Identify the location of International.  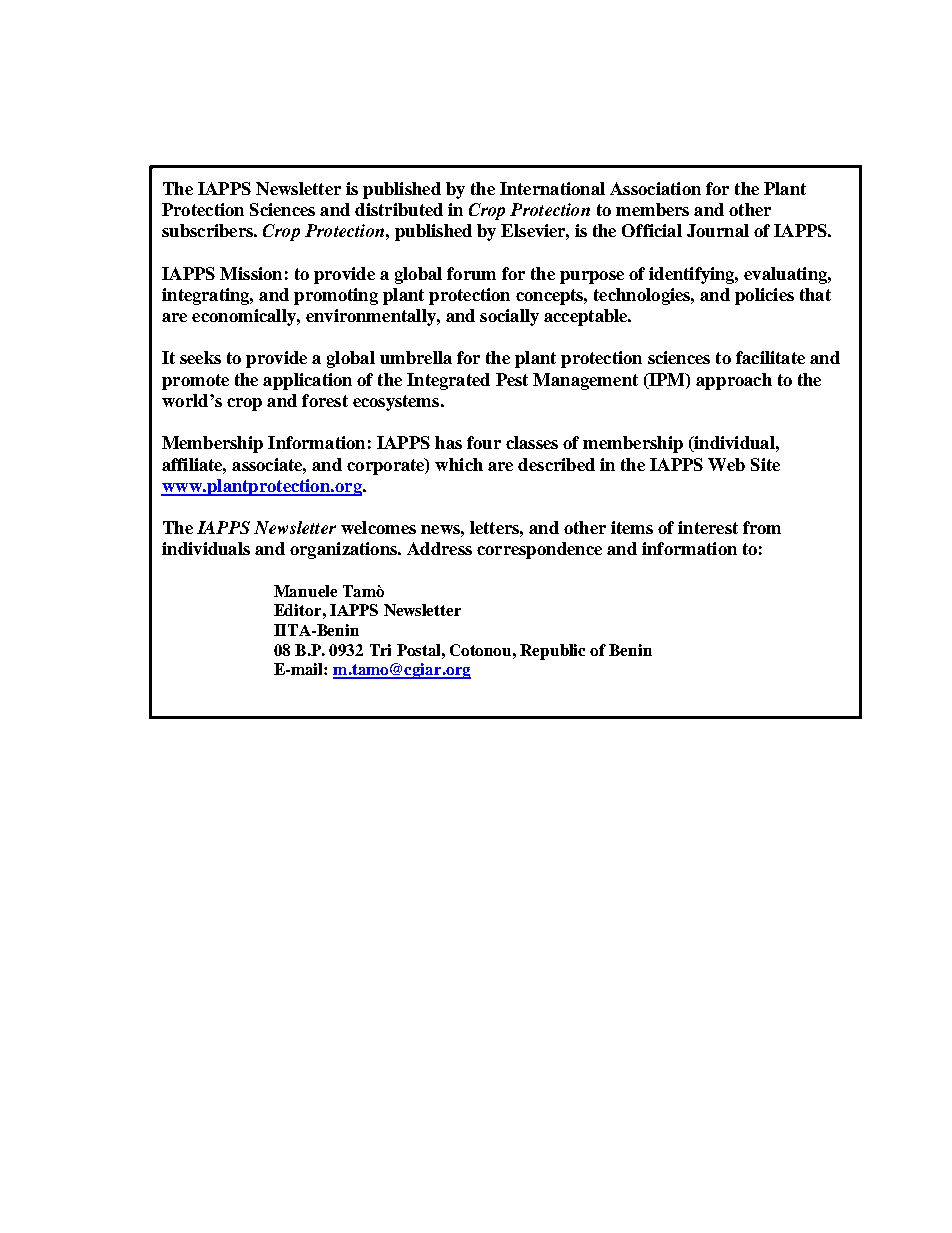
(552, 188).
